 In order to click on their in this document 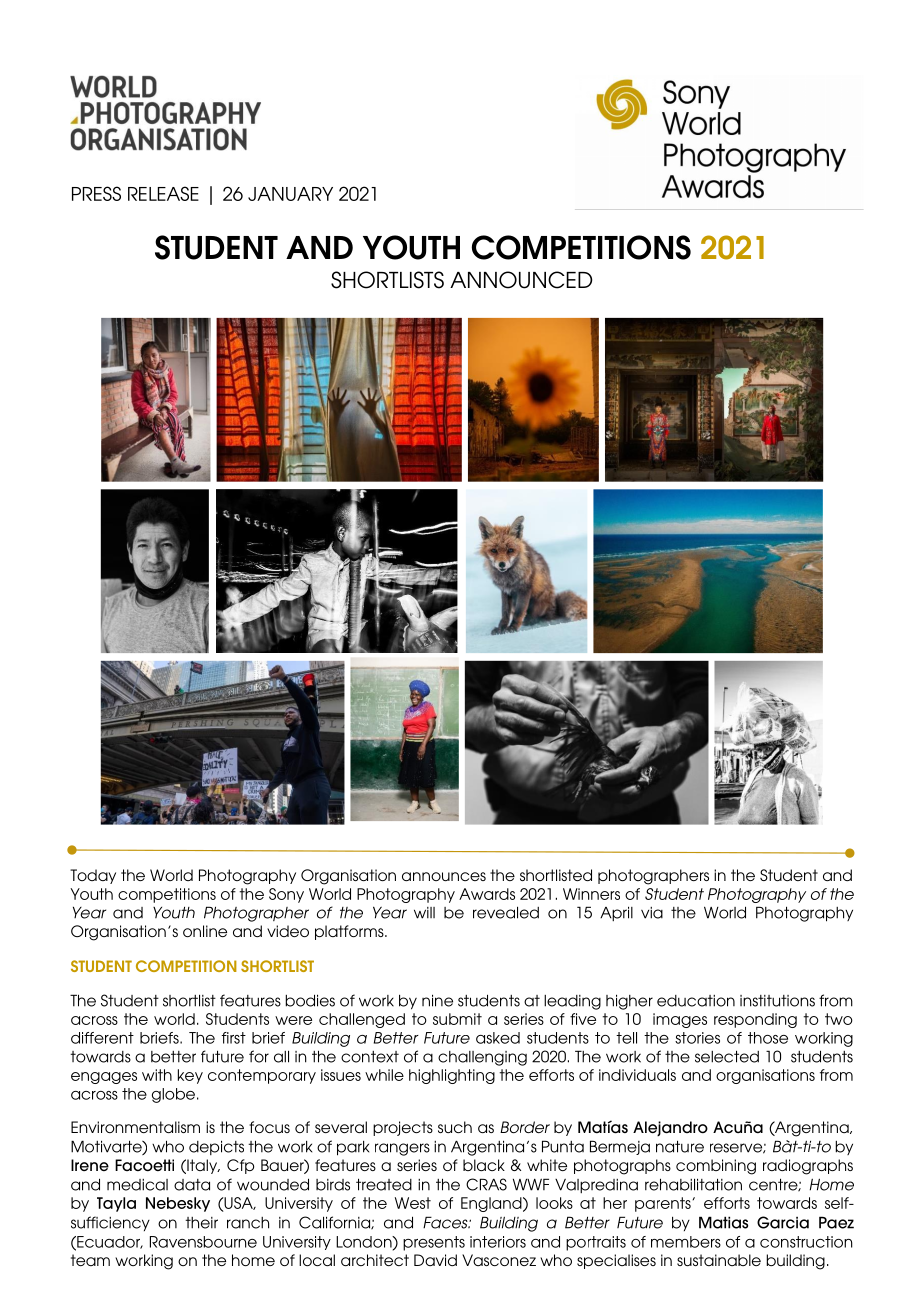, I will do `click(201, 1223)`.
